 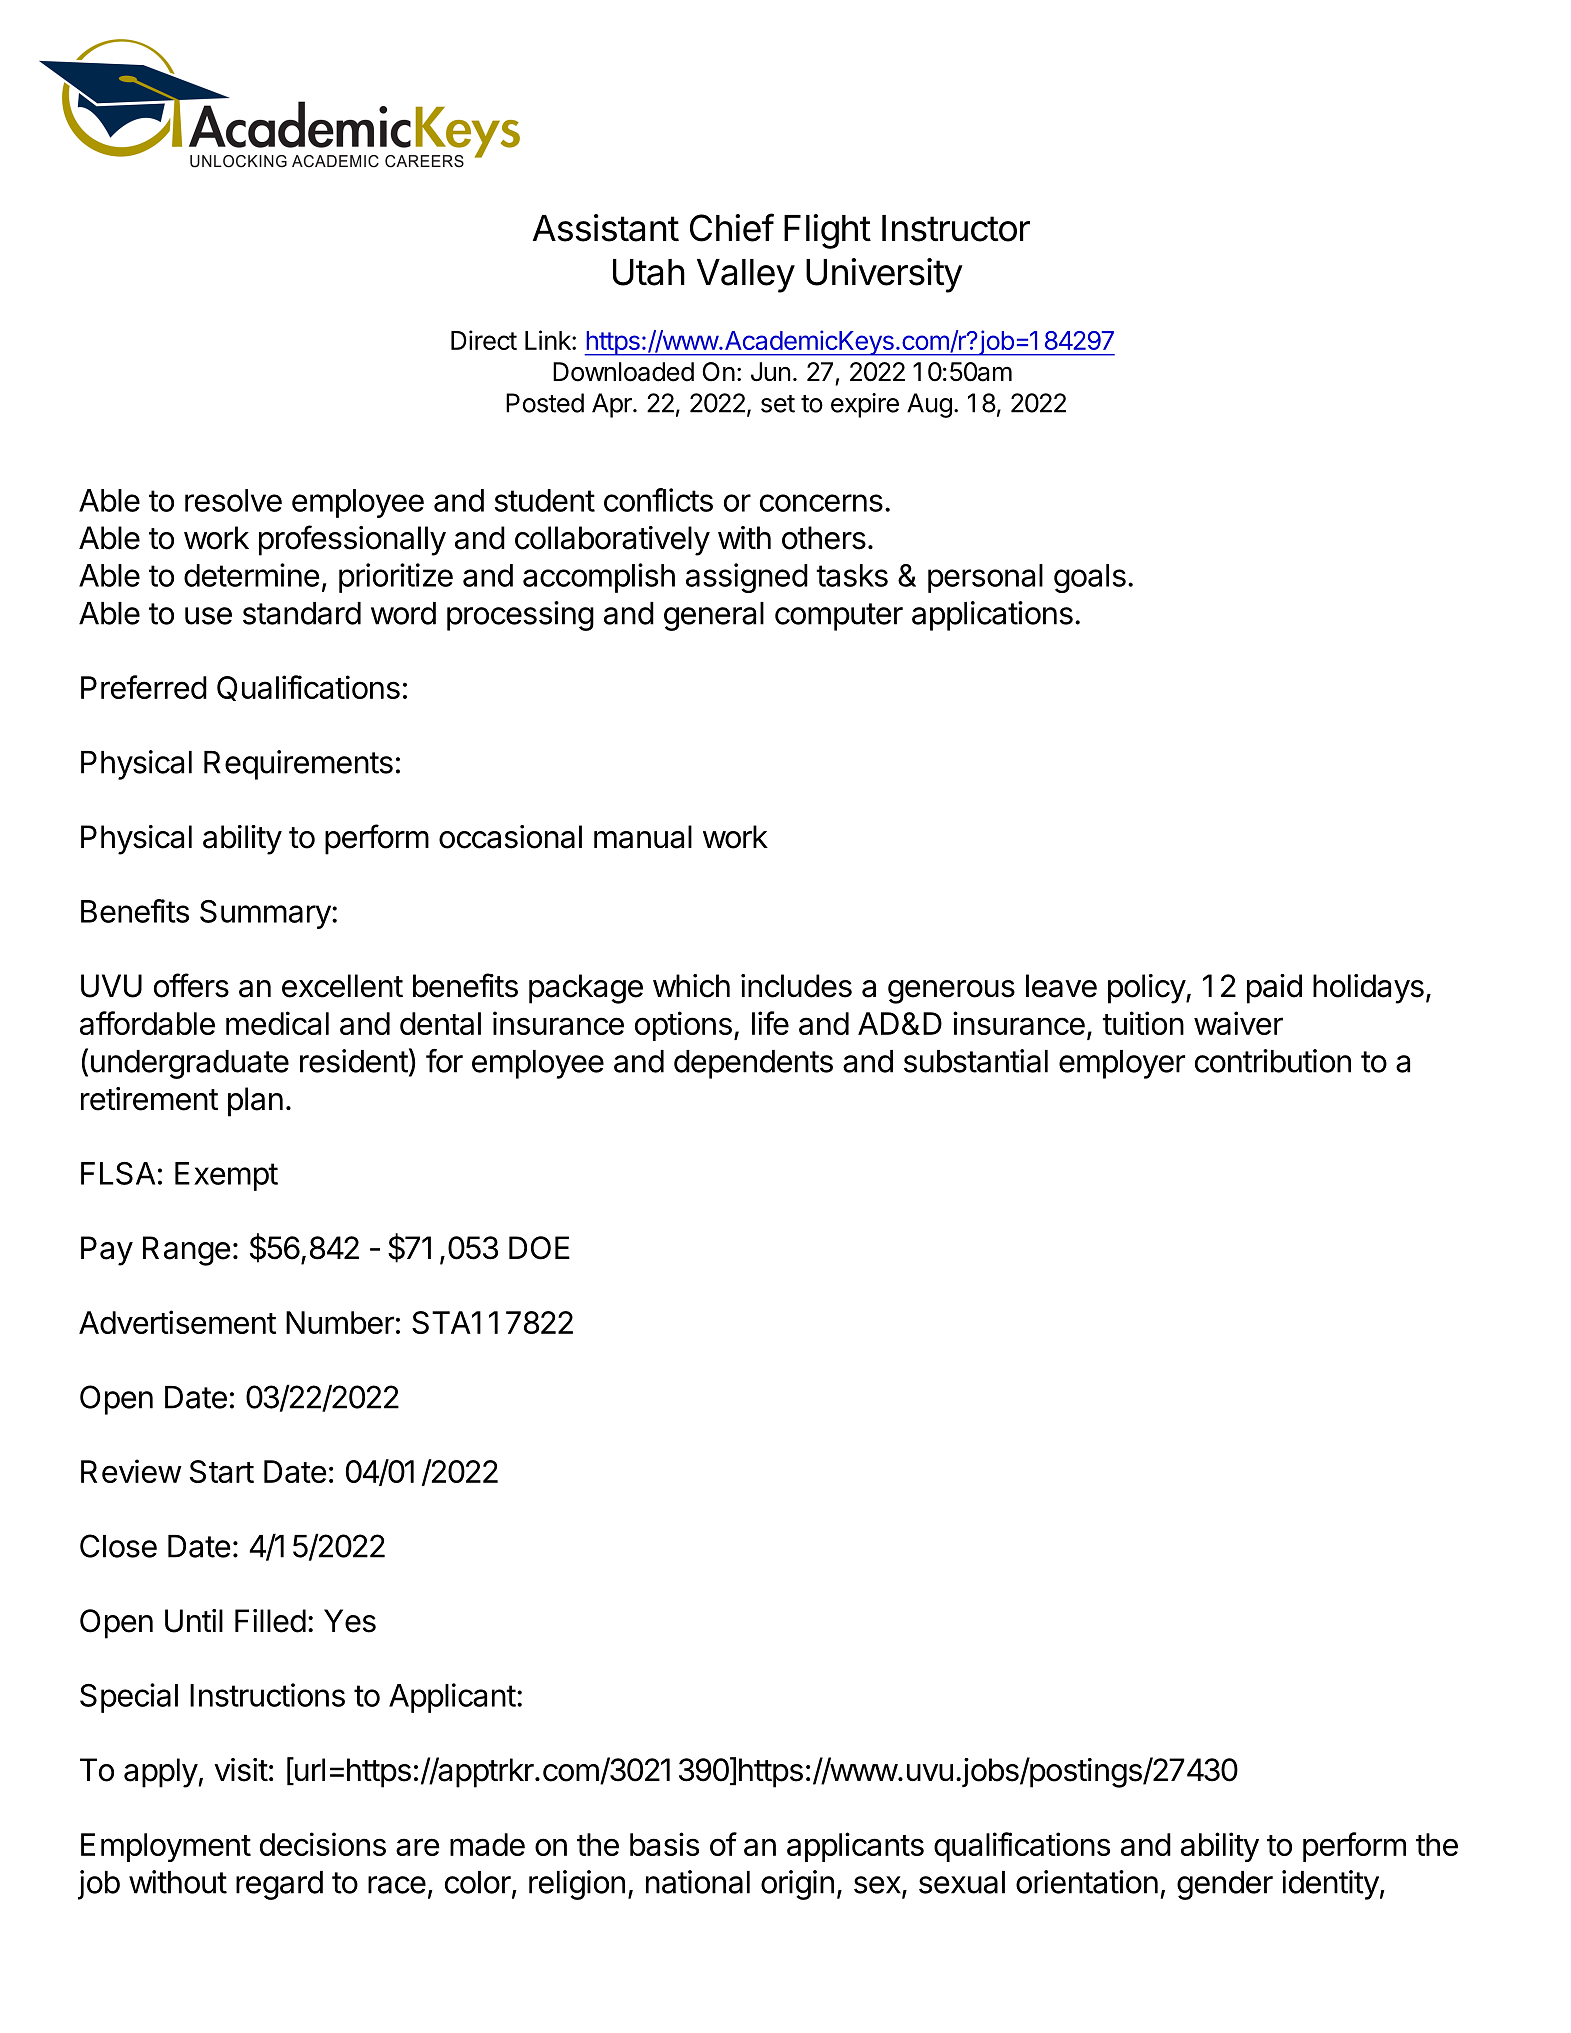 What do you see at coordinates (1225, 1885) in the screenshot?
I see `gender` at bounding box center [1225, 1885].
